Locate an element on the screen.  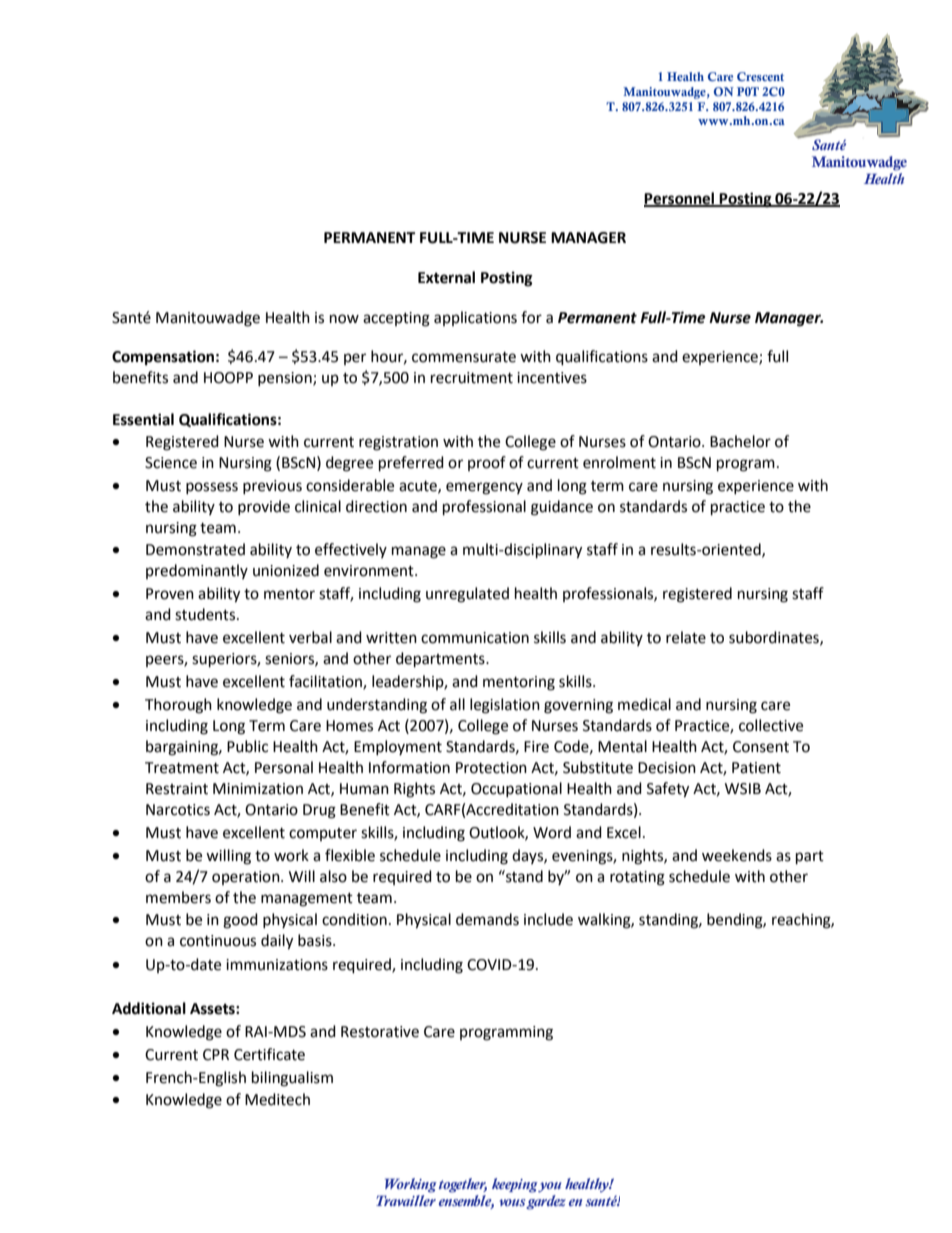
Meditech is located at coordinates (277, 1099).
